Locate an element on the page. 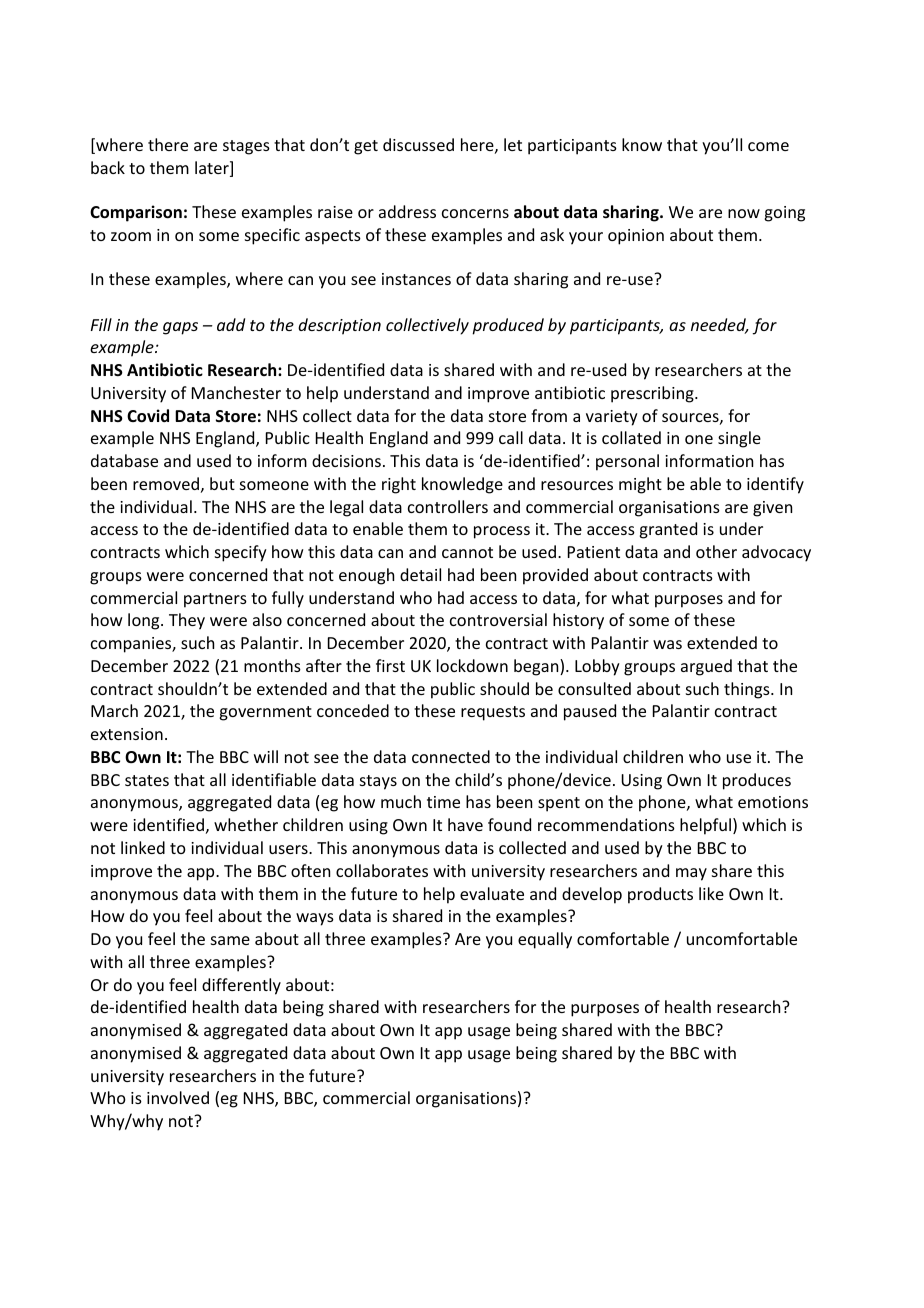 This image has height=1308, width=924. stages is located at coordinates (246, 147).
